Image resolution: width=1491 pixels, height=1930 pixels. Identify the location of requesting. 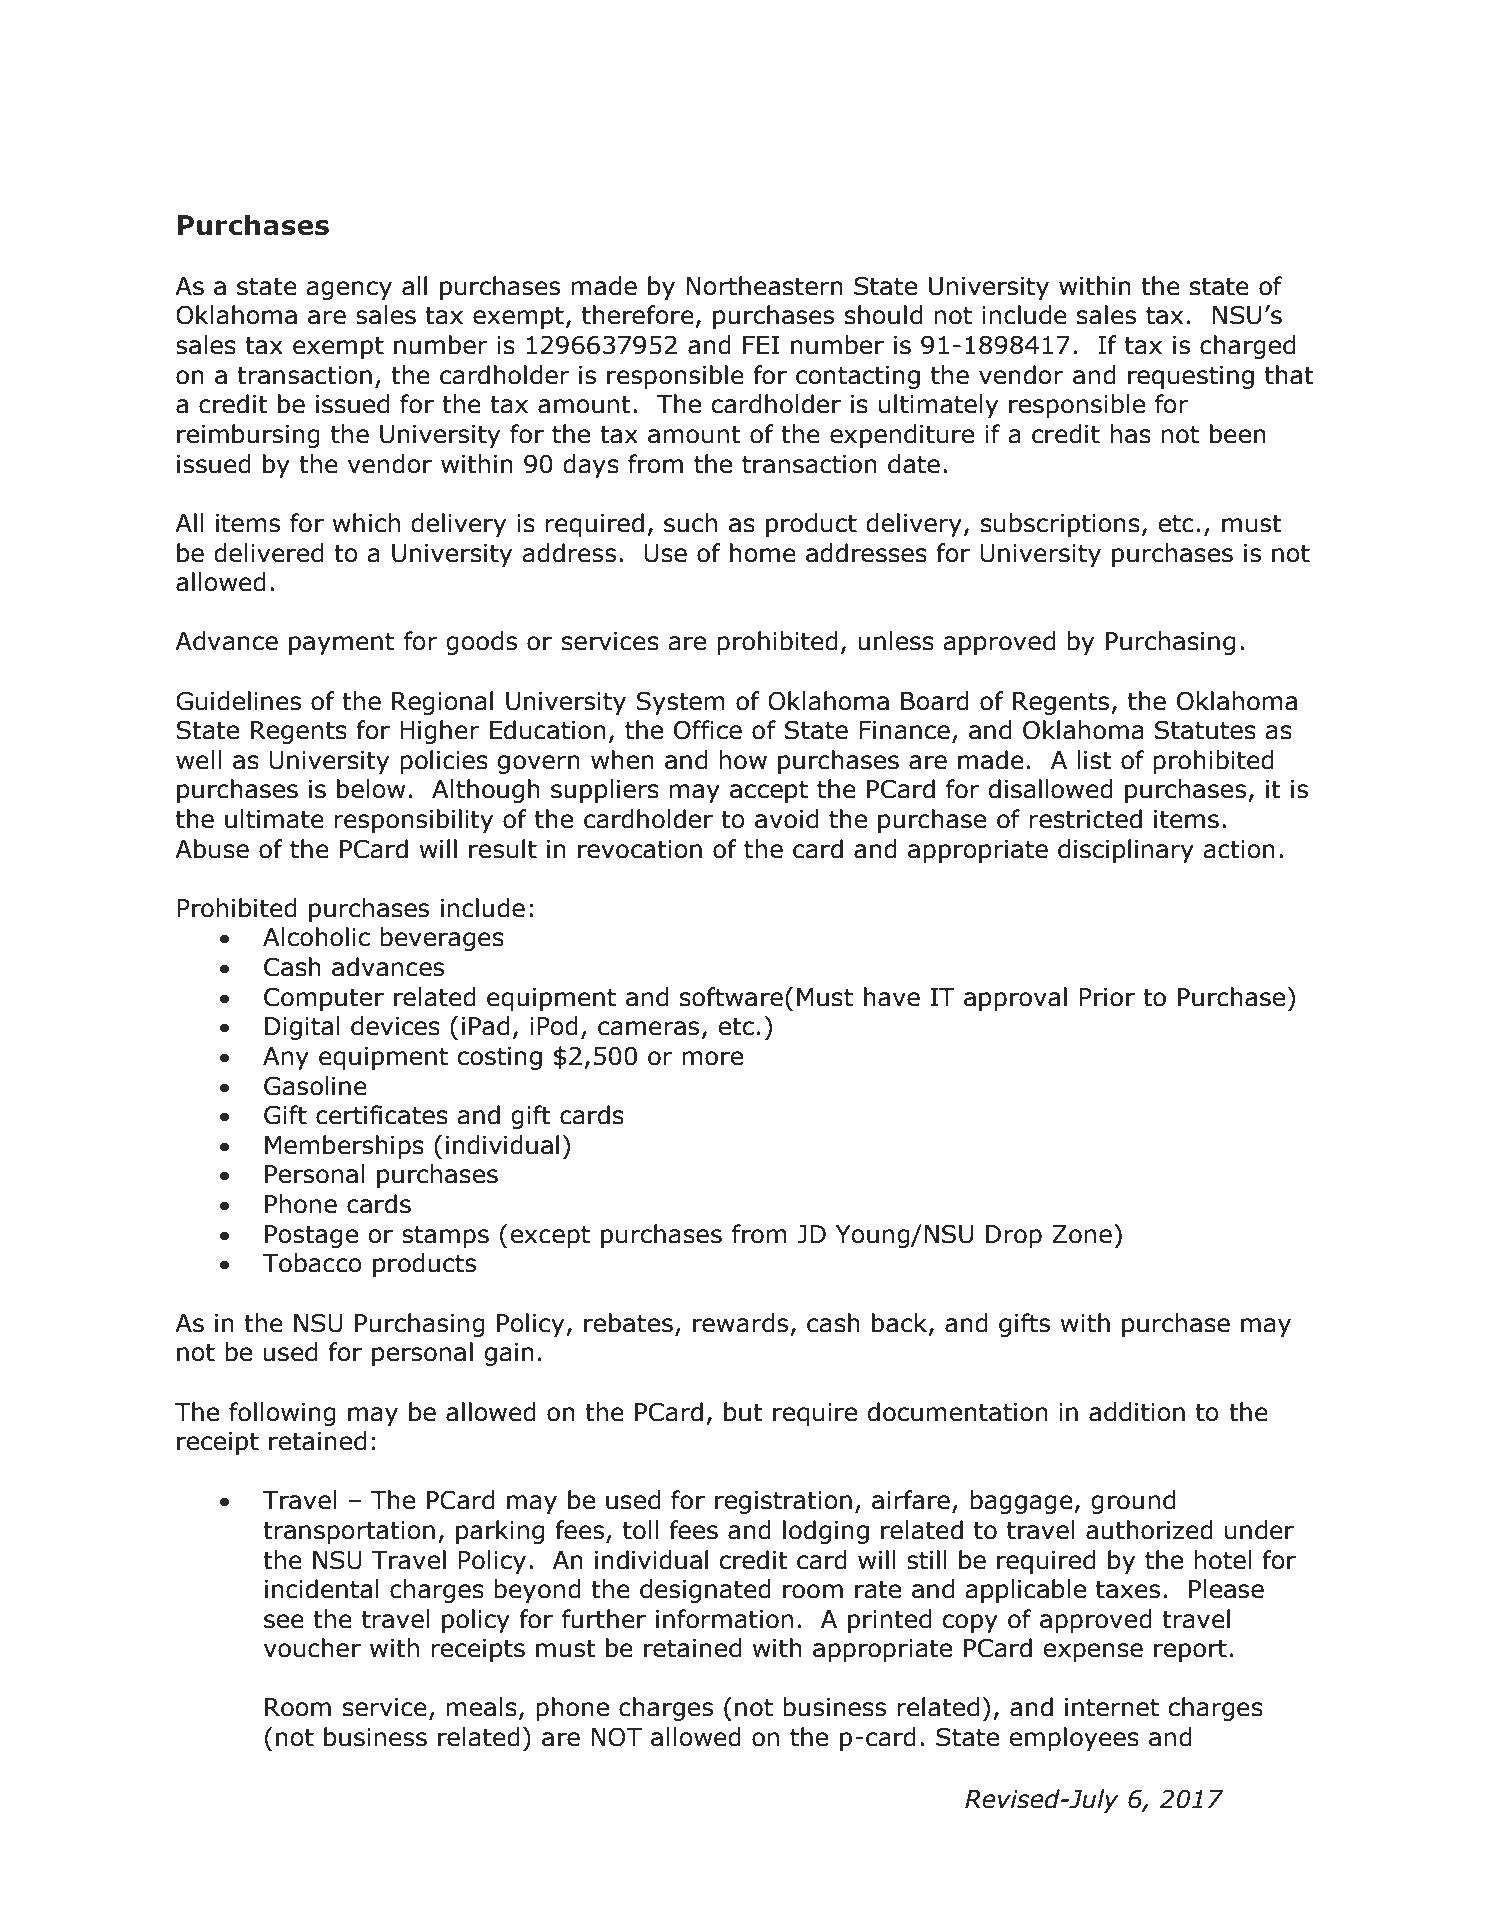
(1191, 377).
